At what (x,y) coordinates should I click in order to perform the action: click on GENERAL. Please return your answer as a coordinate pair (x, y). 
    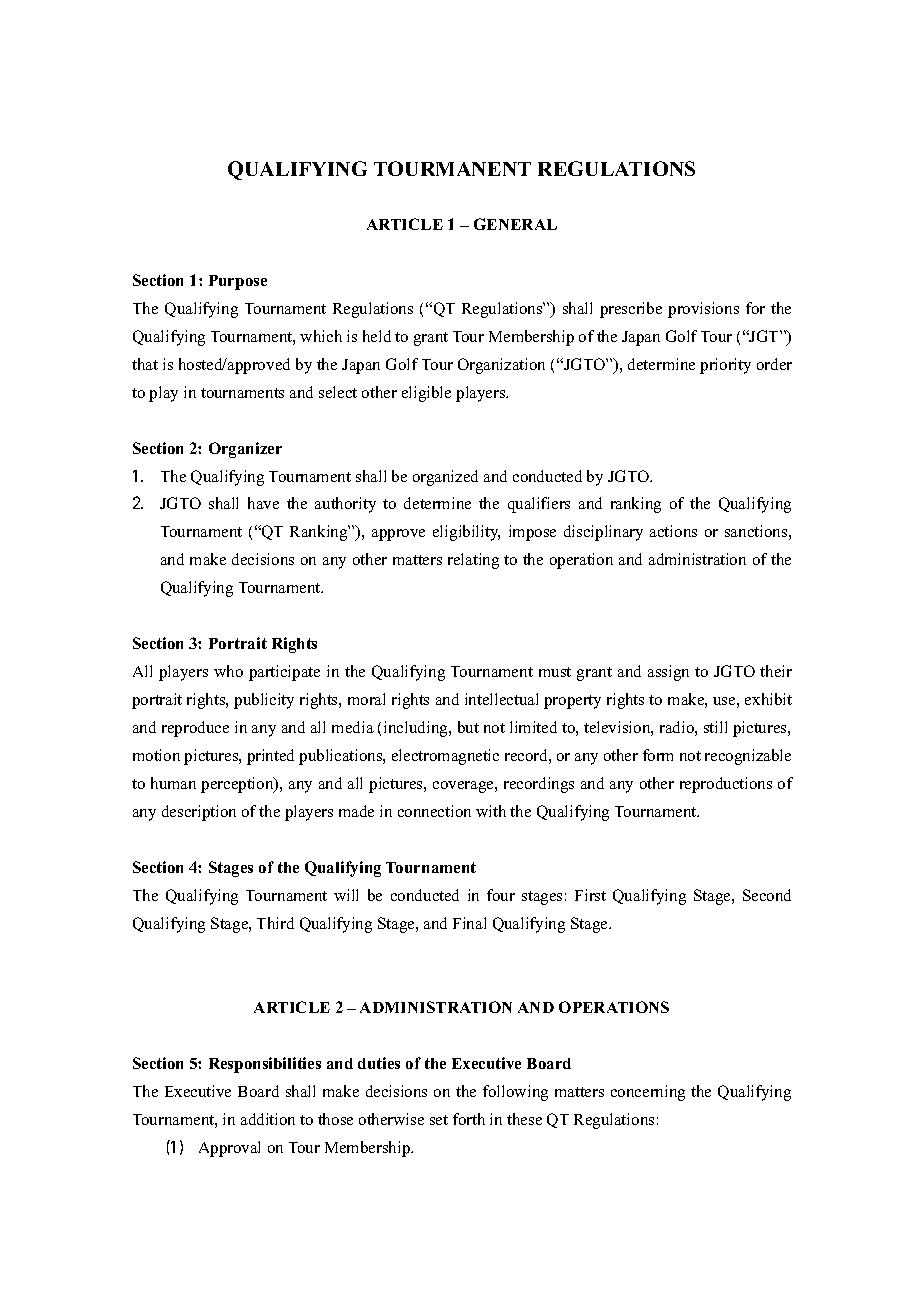
    Looking at the image, I should click on (515, 224).
